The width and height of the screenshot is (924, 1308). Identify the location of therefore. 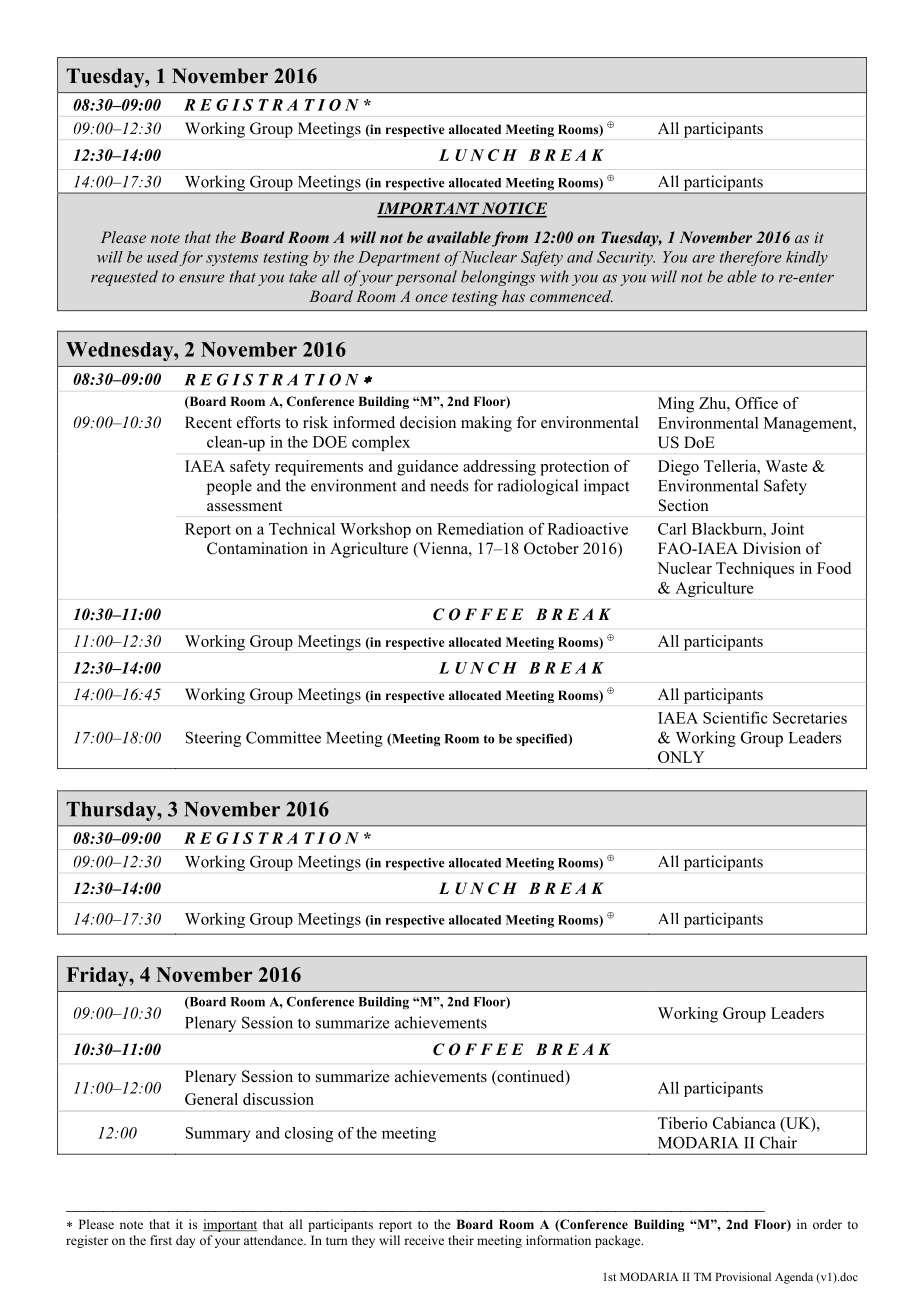
(751, 258).
